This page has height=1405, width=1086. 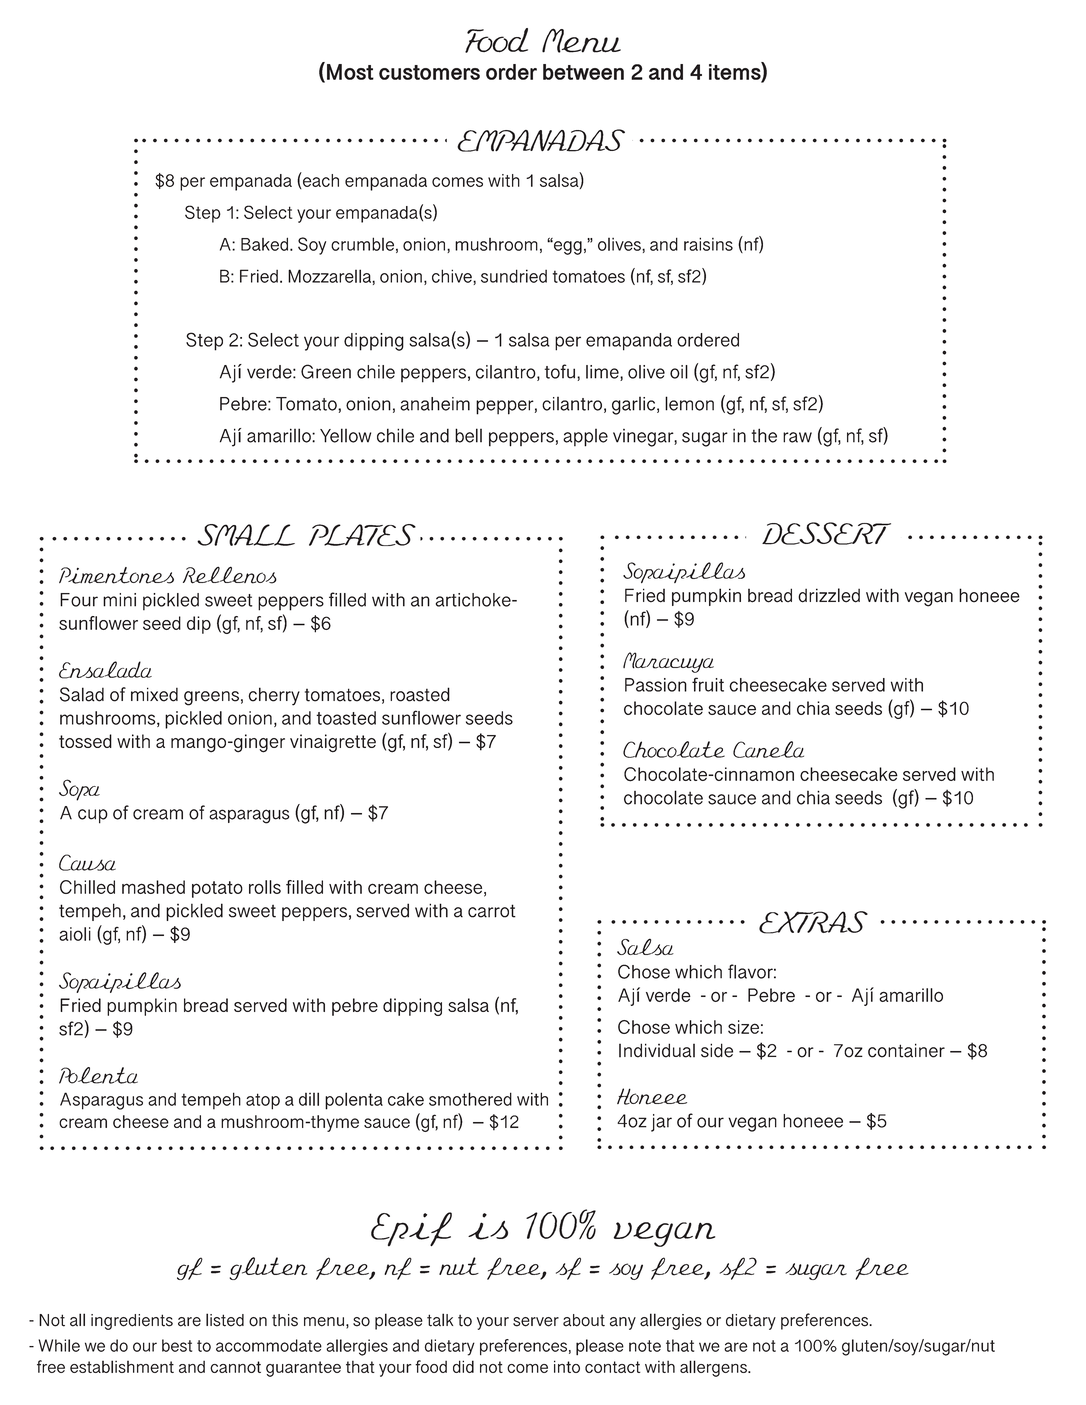 What do you see at coordinates (420, 694) in the page?
I see `roasted` at bounding box center [420, 694].
